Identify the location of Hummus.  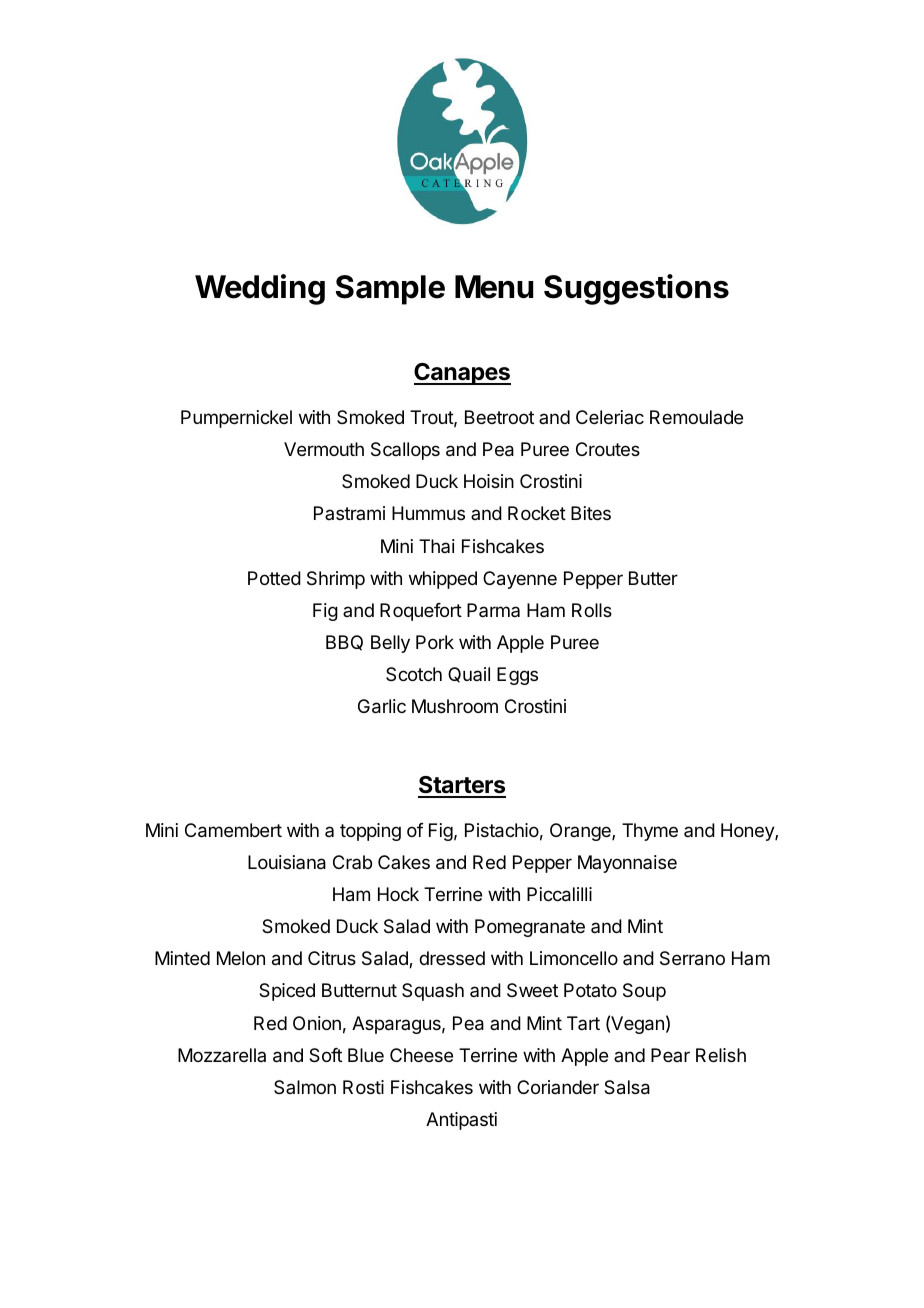
(428, 513).
